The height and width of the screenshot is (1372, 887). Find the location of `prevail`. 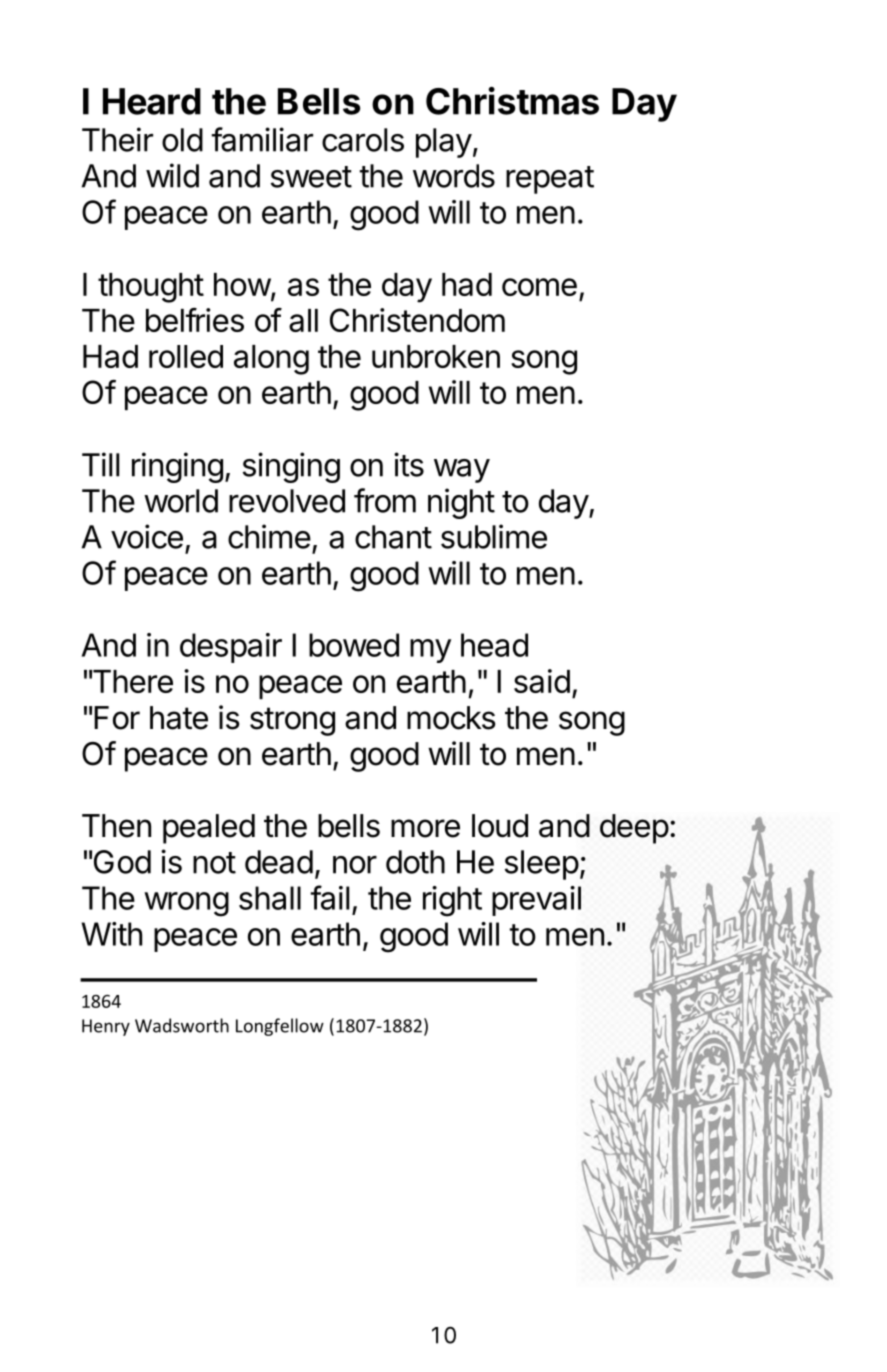

prevail is located at coordinates (536, 901).
